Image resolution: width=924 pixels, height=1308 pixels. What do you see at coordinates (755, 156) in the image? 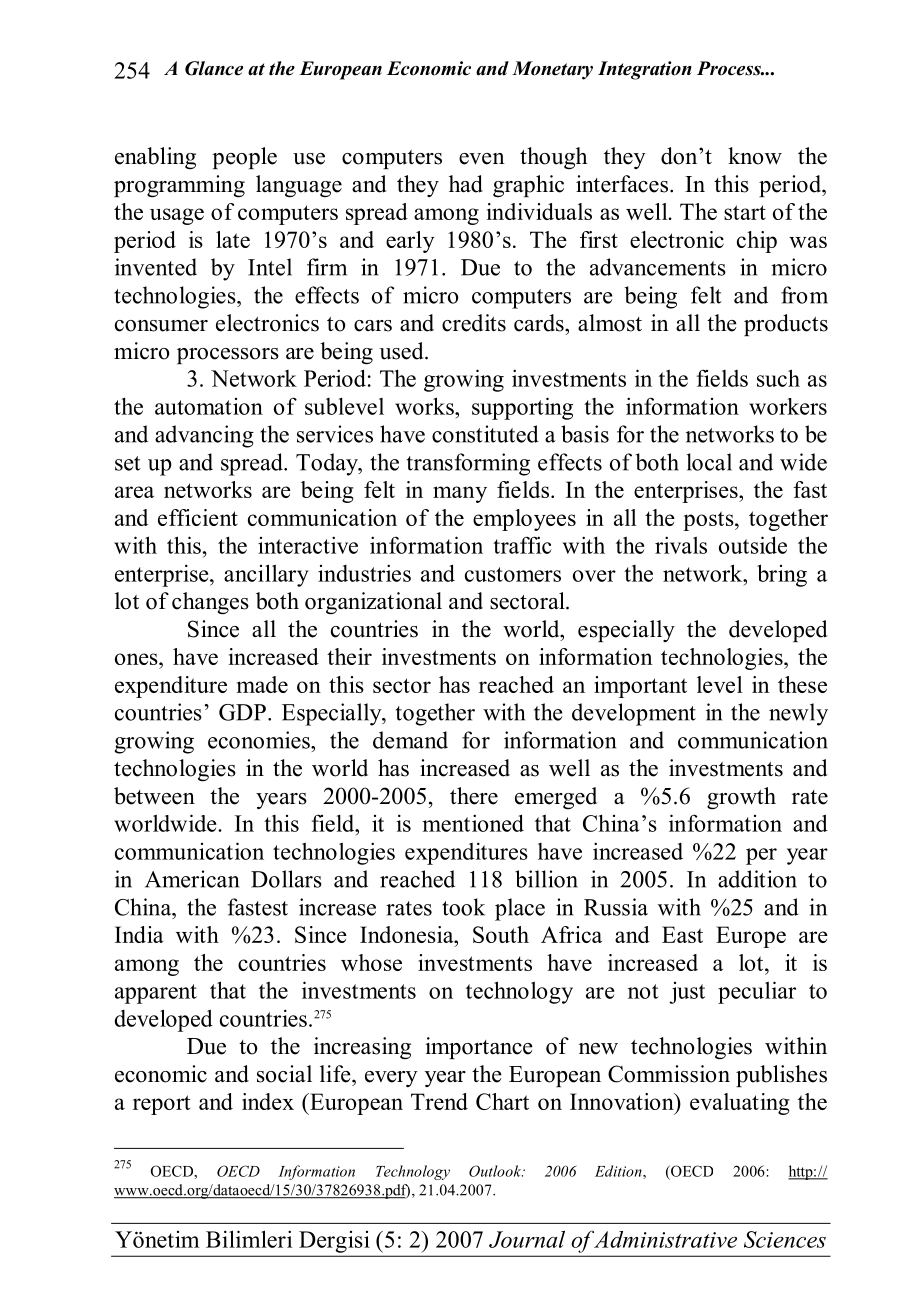
I see `know` at bounding box center [755, 156].
